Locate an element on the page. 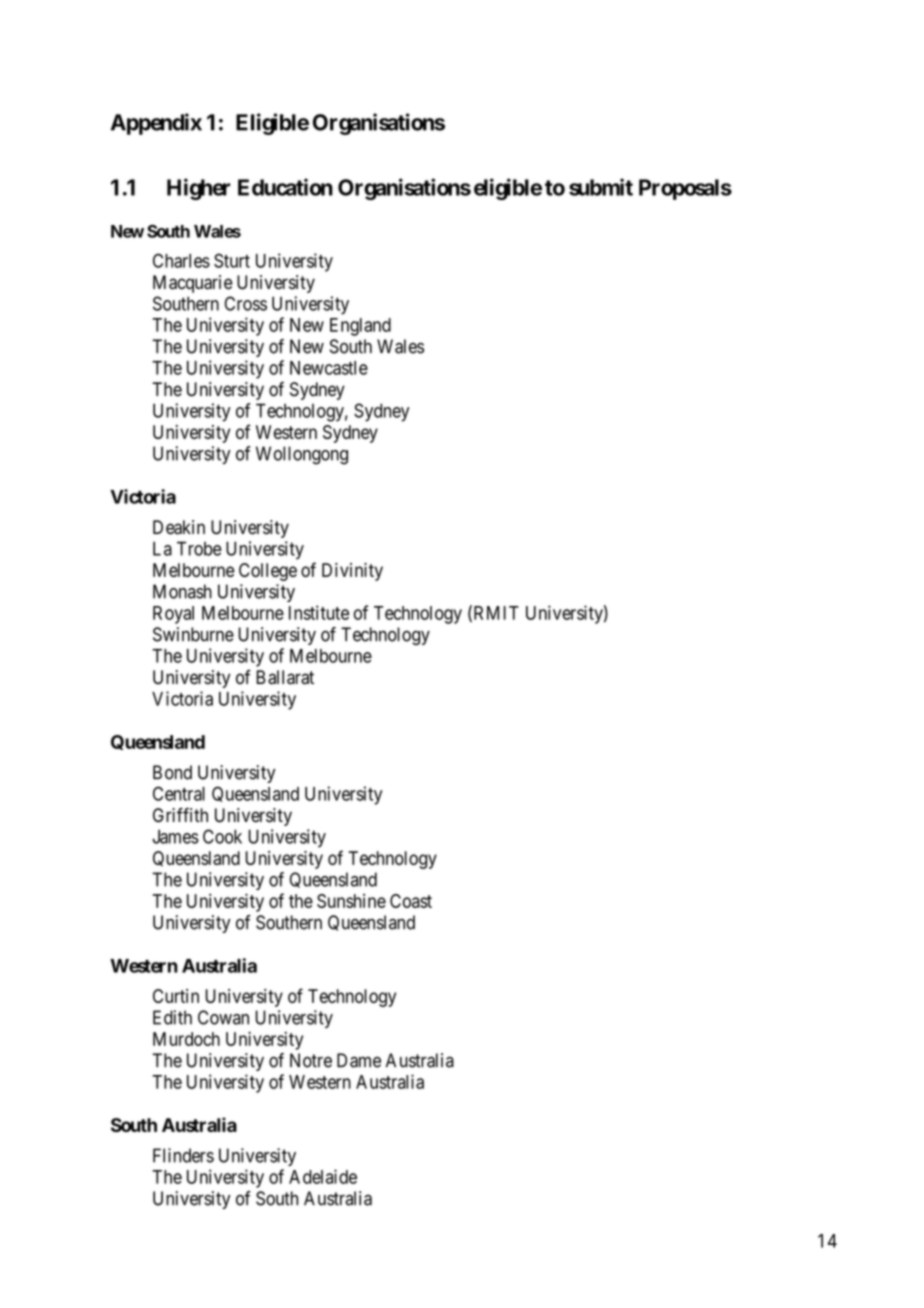 The height and width of the document is (1308, 924). Swinburne is located at coordinates (193, 634).
